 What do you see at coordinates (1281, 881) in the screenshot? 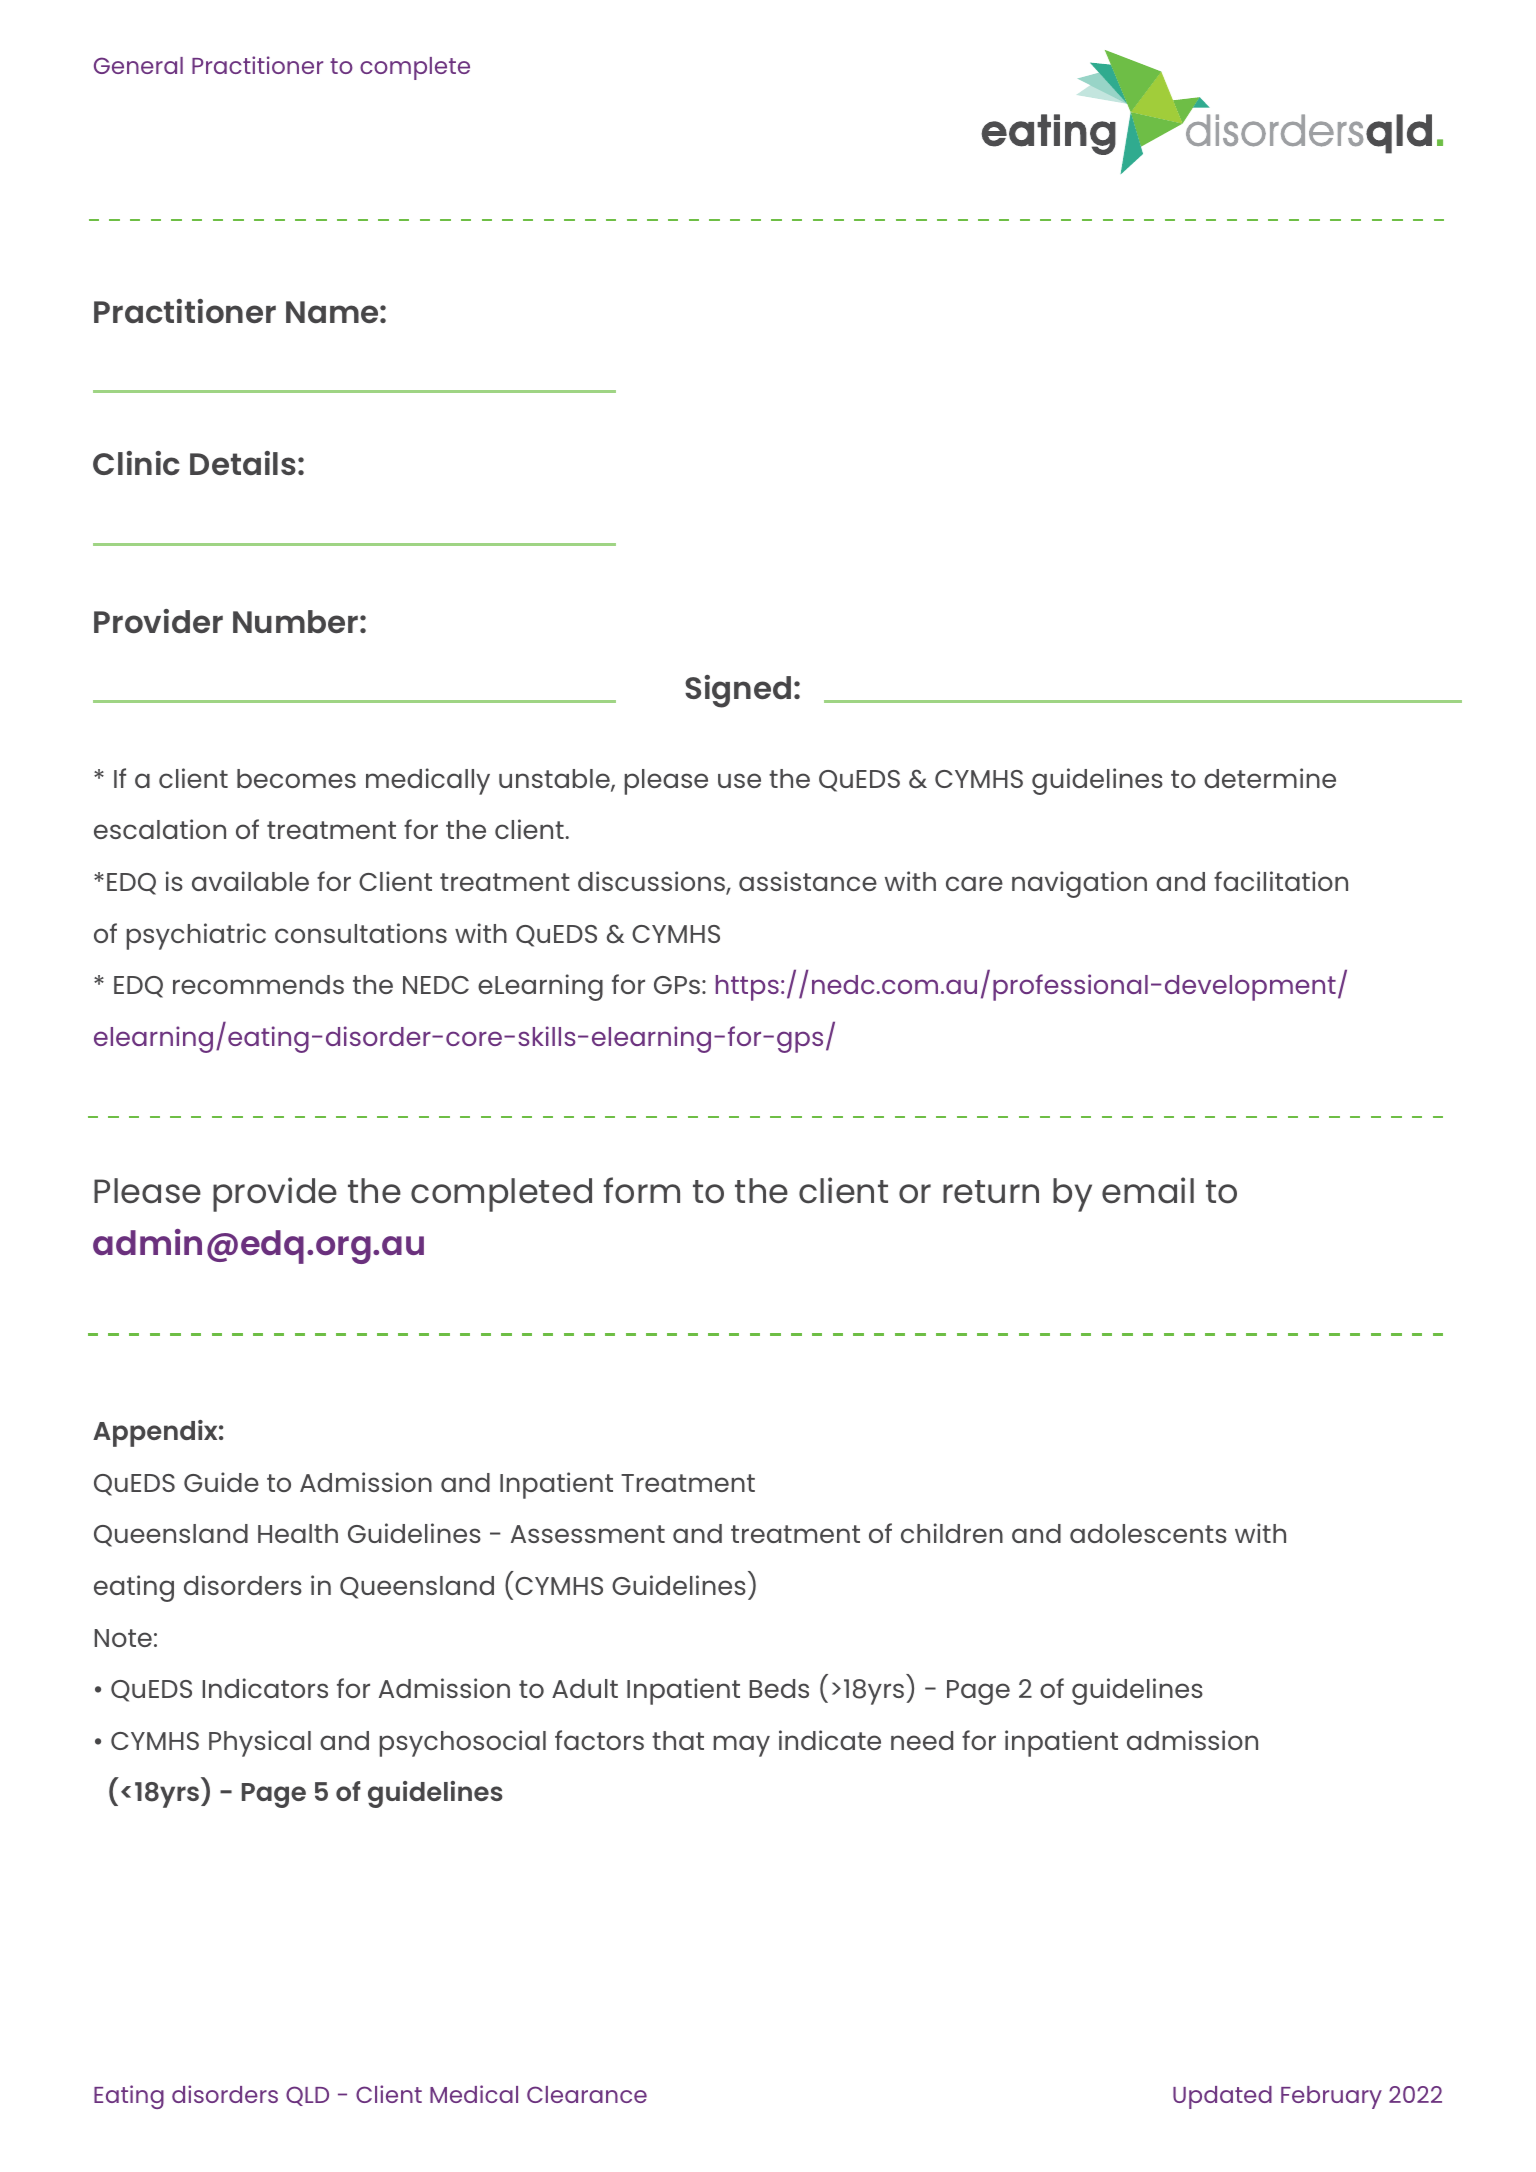
I see `facilitation` at bounding box center [1281, 881].
